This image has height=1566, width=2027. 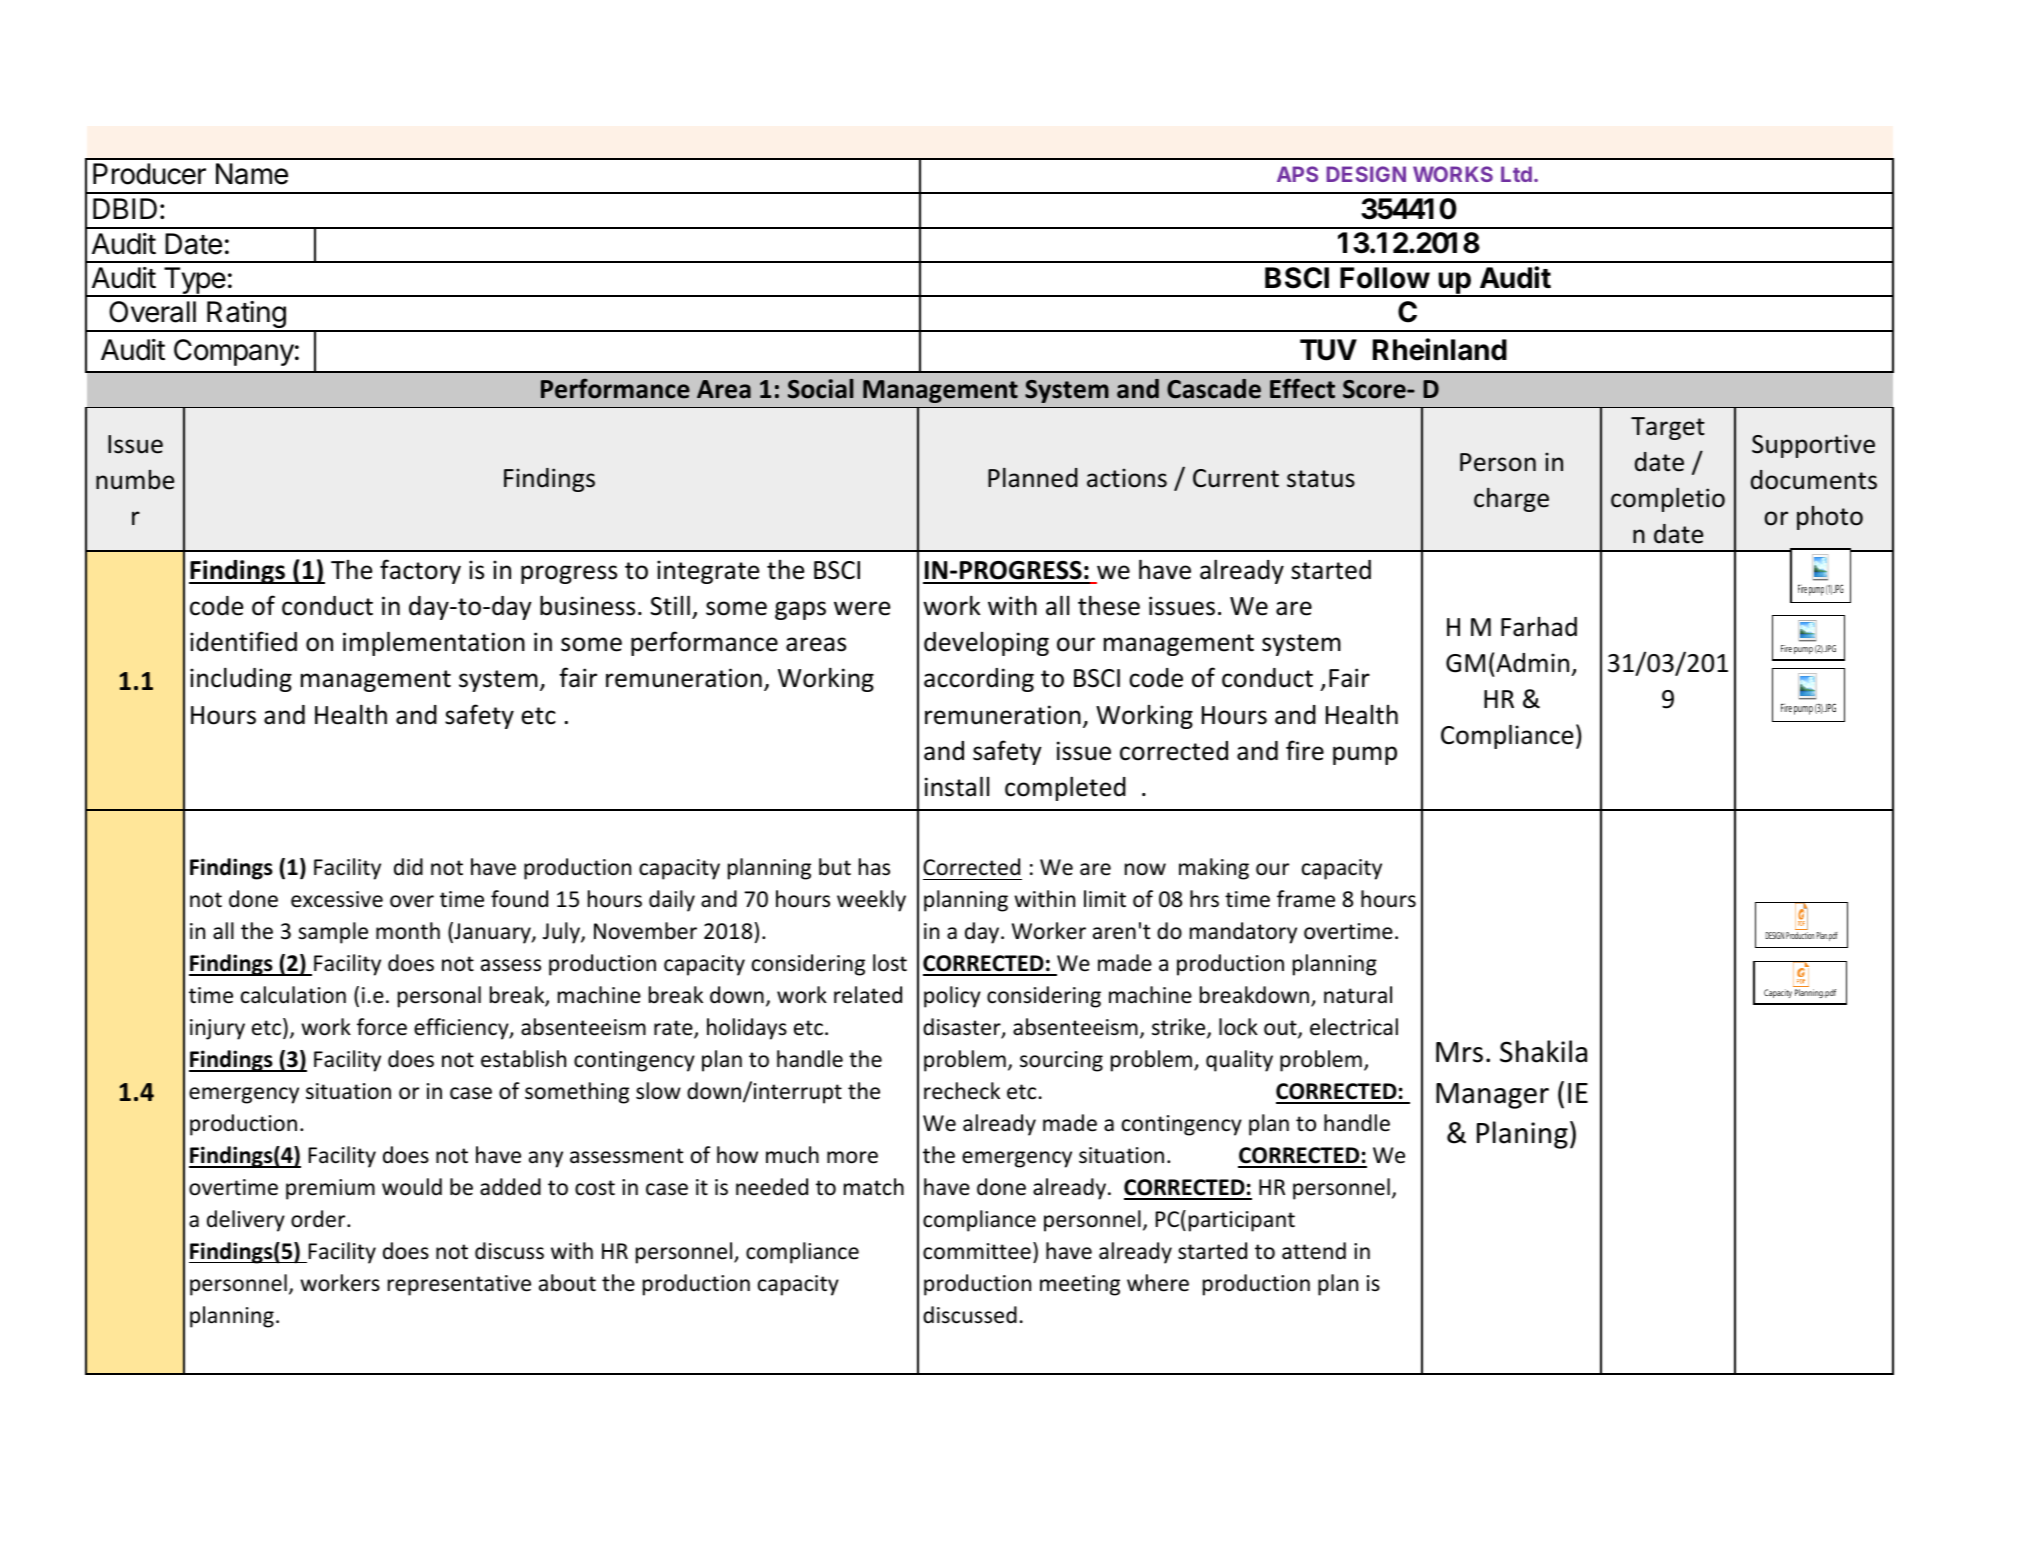 What do you see at coordinates (135, 480) in the image?
I see `numbe` at bounding box center [135, 480].
